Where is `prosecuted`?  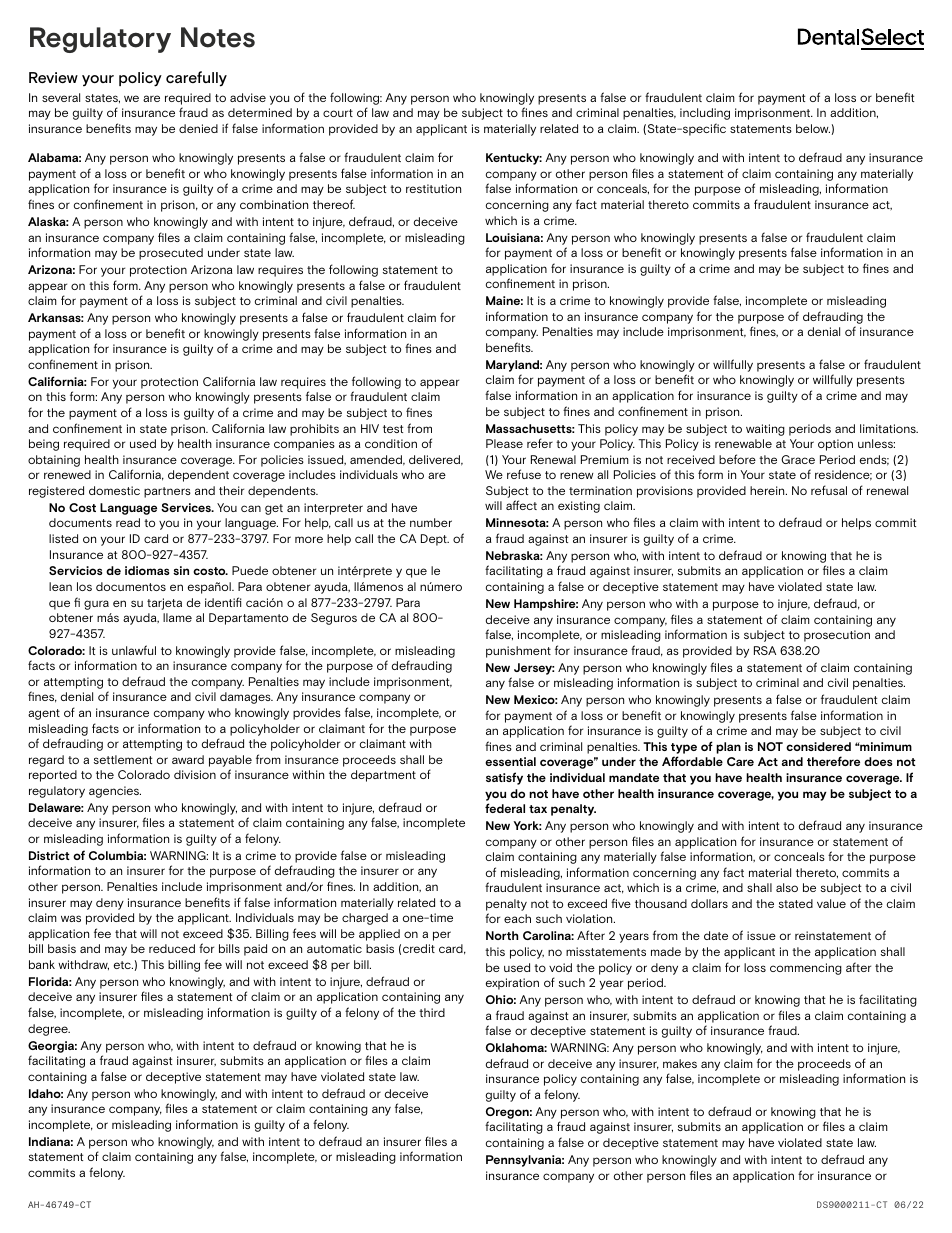 prosecuted is located at coordinates (171, 254).
